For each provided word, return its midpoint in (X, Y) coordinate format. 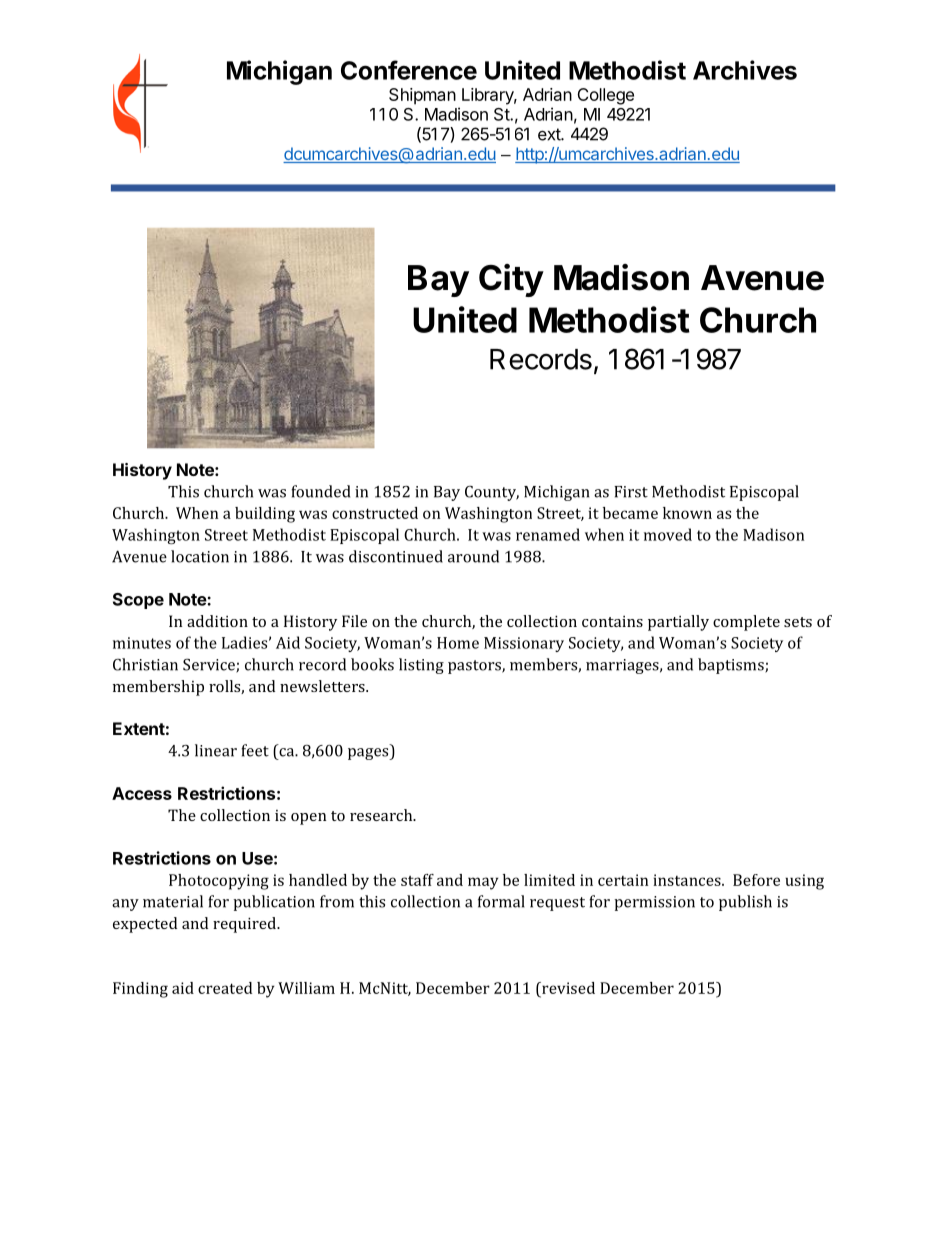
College (605, 96)
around (473, 556)
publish (745, 903)
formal (501, 901)
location (200, 556)
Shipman (422, 96)
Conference (409, 70)
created (225, 988)
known (687, 513)
